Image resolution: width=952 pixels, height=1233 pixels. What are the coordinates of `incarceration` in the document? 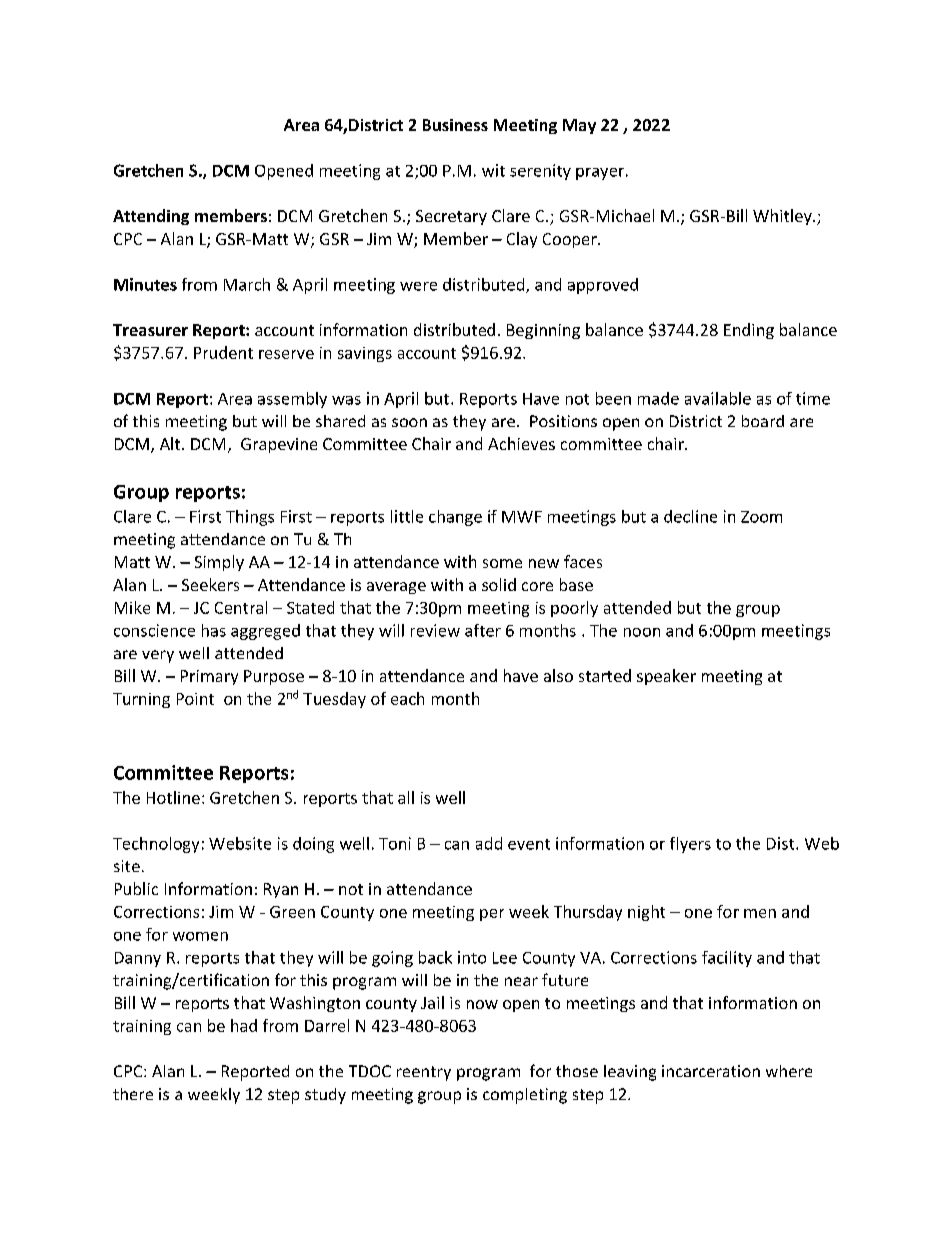 It's located at (711, 1071).
